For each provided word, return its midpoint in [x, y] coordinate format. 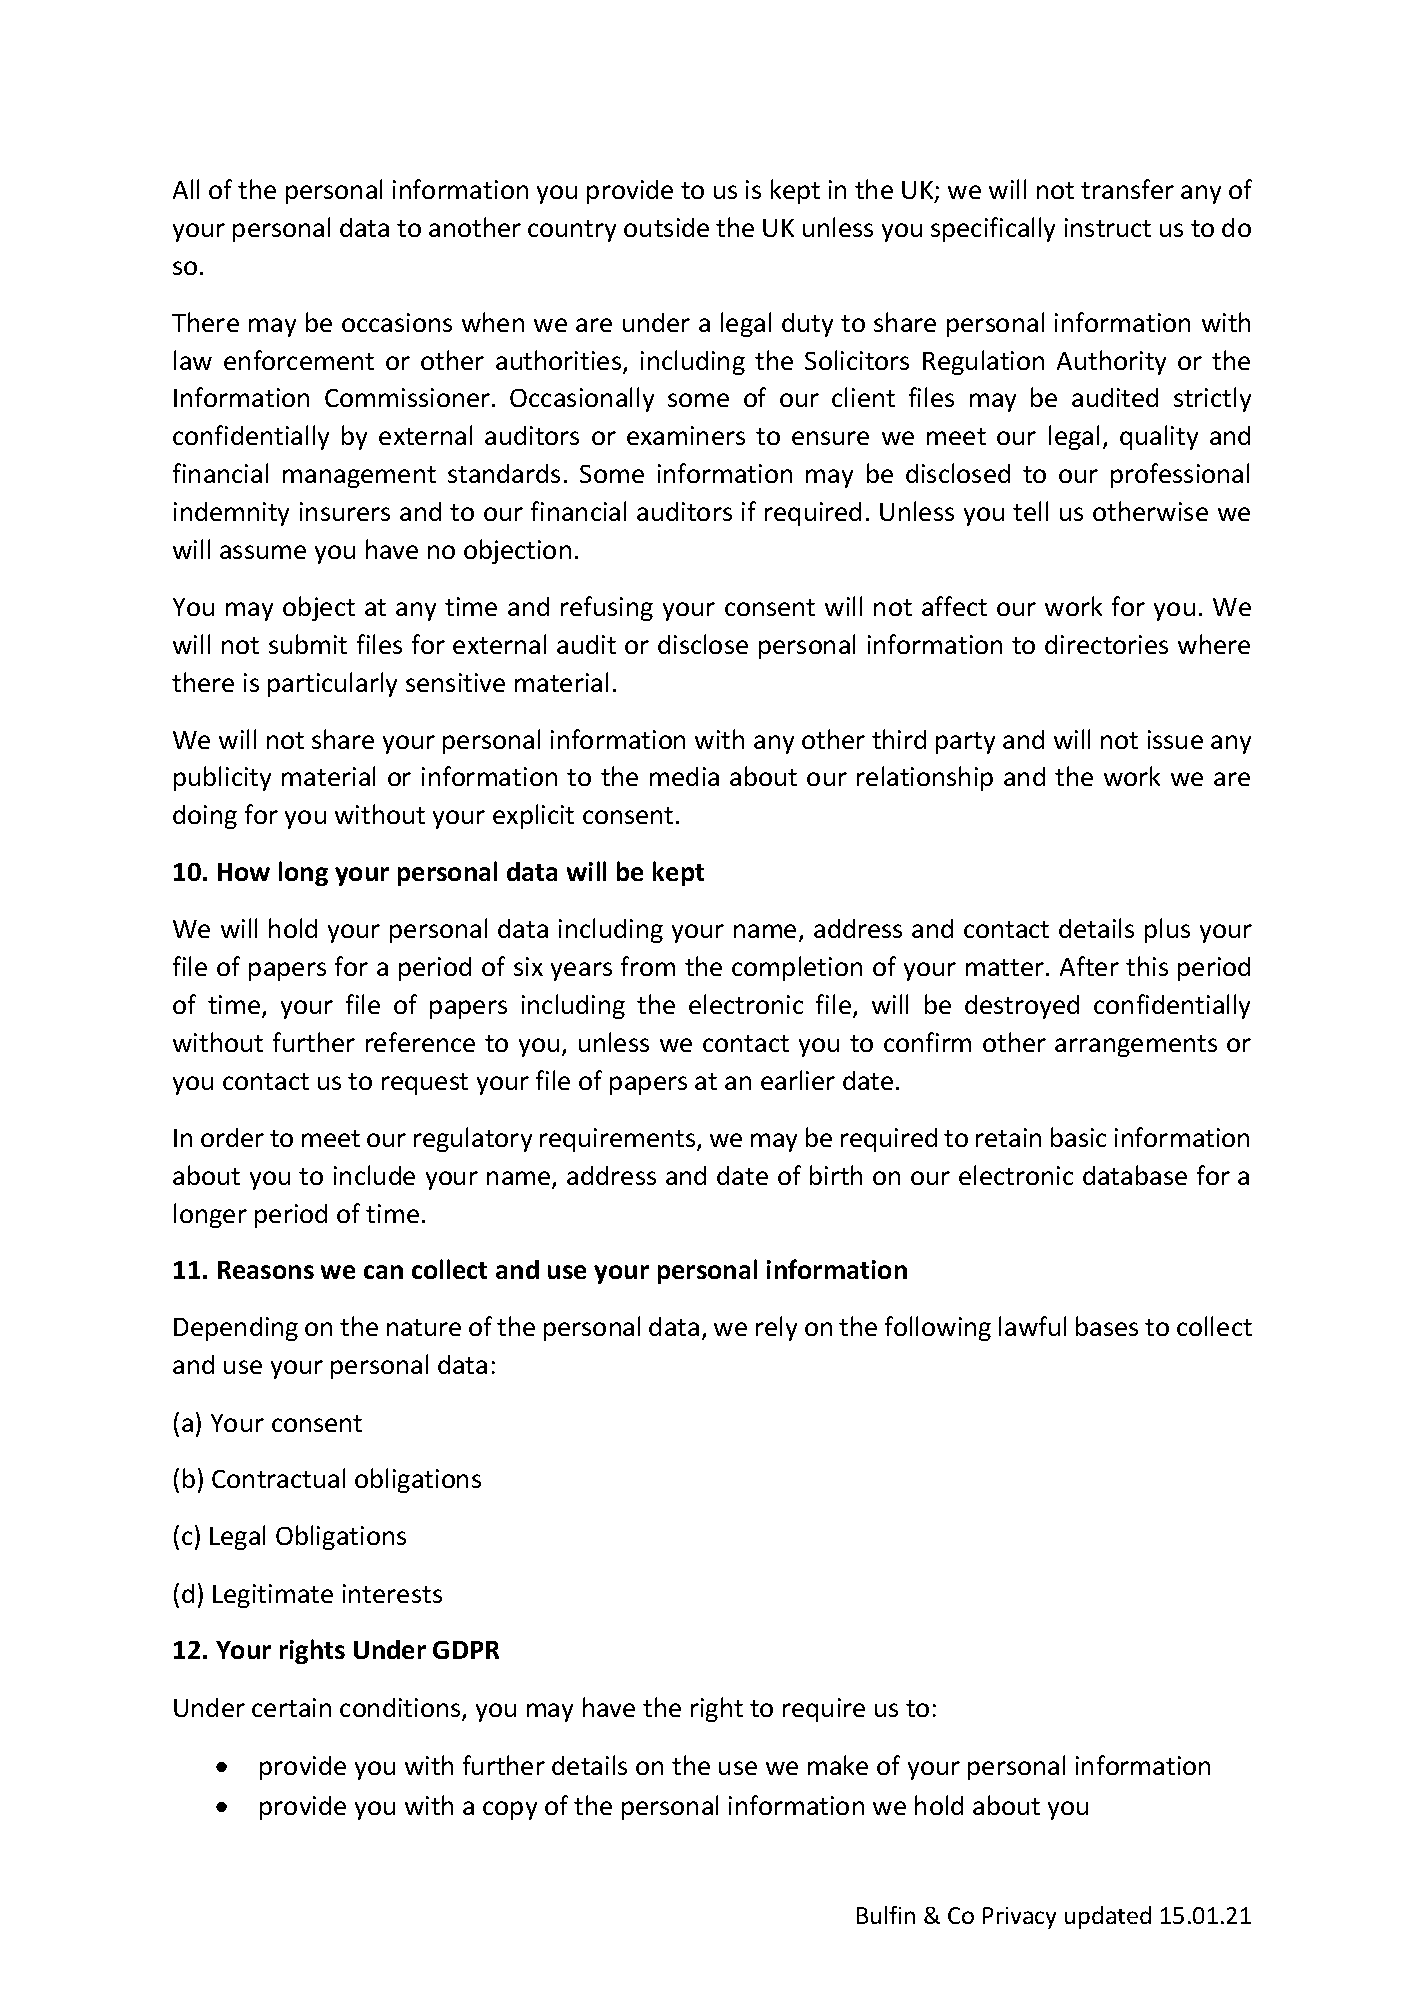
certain [291, 1707]
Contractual [278, 1478]
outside [666, 227]
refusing [607, 608]
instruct [1108, 227]
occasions [397, 322]
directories [1106, 644]
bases [1107, 1326]
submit [308, 644]
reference [420, 1042]
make [838, 1765]
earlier [798, 1080]
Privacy [1019, 1918]
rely [776, 1328]
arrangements [1136, 1046]
